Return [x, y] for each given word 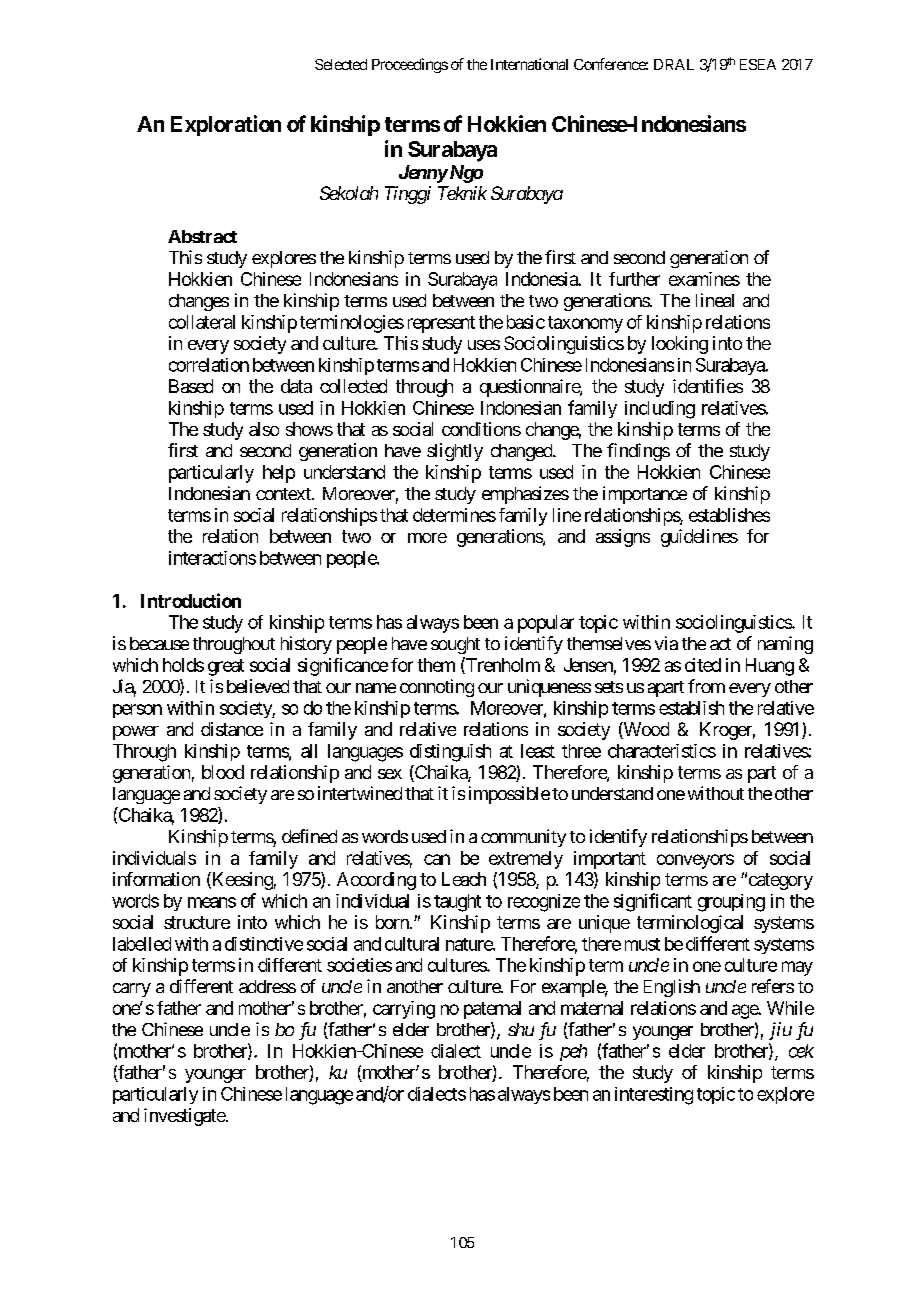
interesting [654, 1096]
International [529, 64]
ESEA [758, 64]
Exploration [226, 125]
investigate [185, 1117]
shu [521, 1029]
